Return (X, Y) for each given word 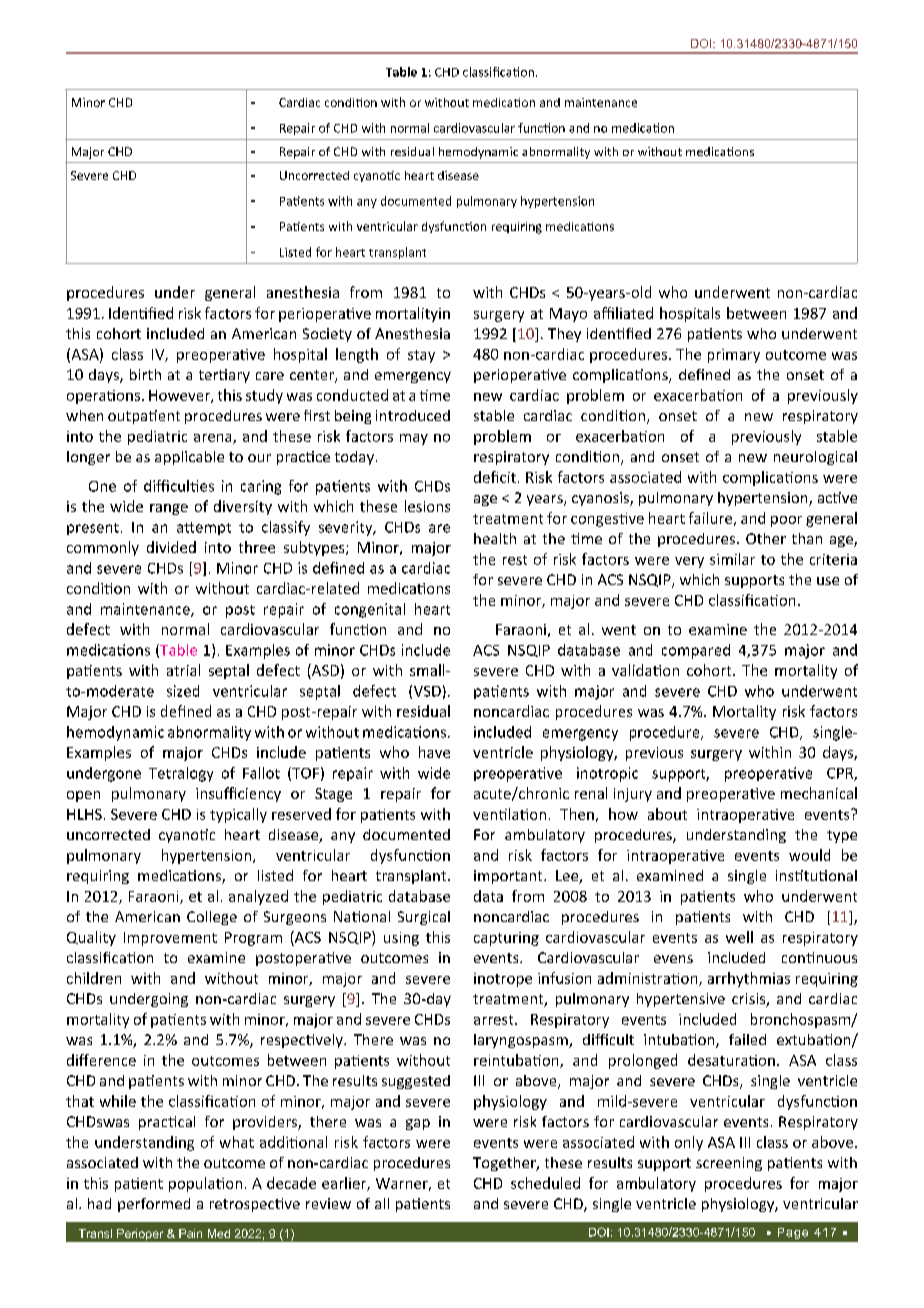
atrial (183, 670)
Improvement (170, 939)
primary (734, 356)
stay (421, 356)
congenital (370, 610)
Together (505, 1164)
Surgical (424, 918)
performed (154, 1205)
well (739, 937)
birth (145, 374)
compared (696, 651)
